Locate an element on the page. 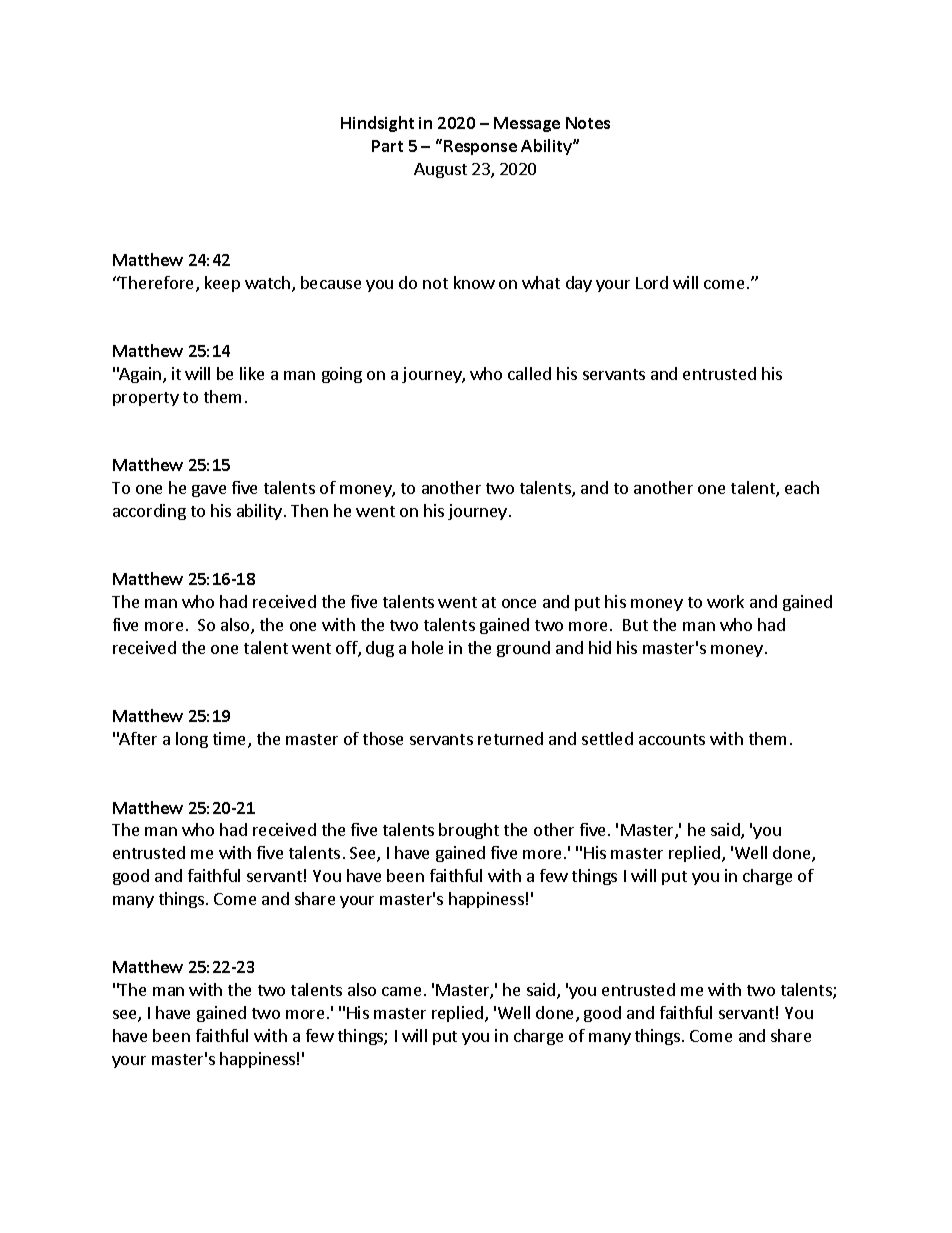 The image size is (952, 1233). accounts is located at coordinates (672, 739).
